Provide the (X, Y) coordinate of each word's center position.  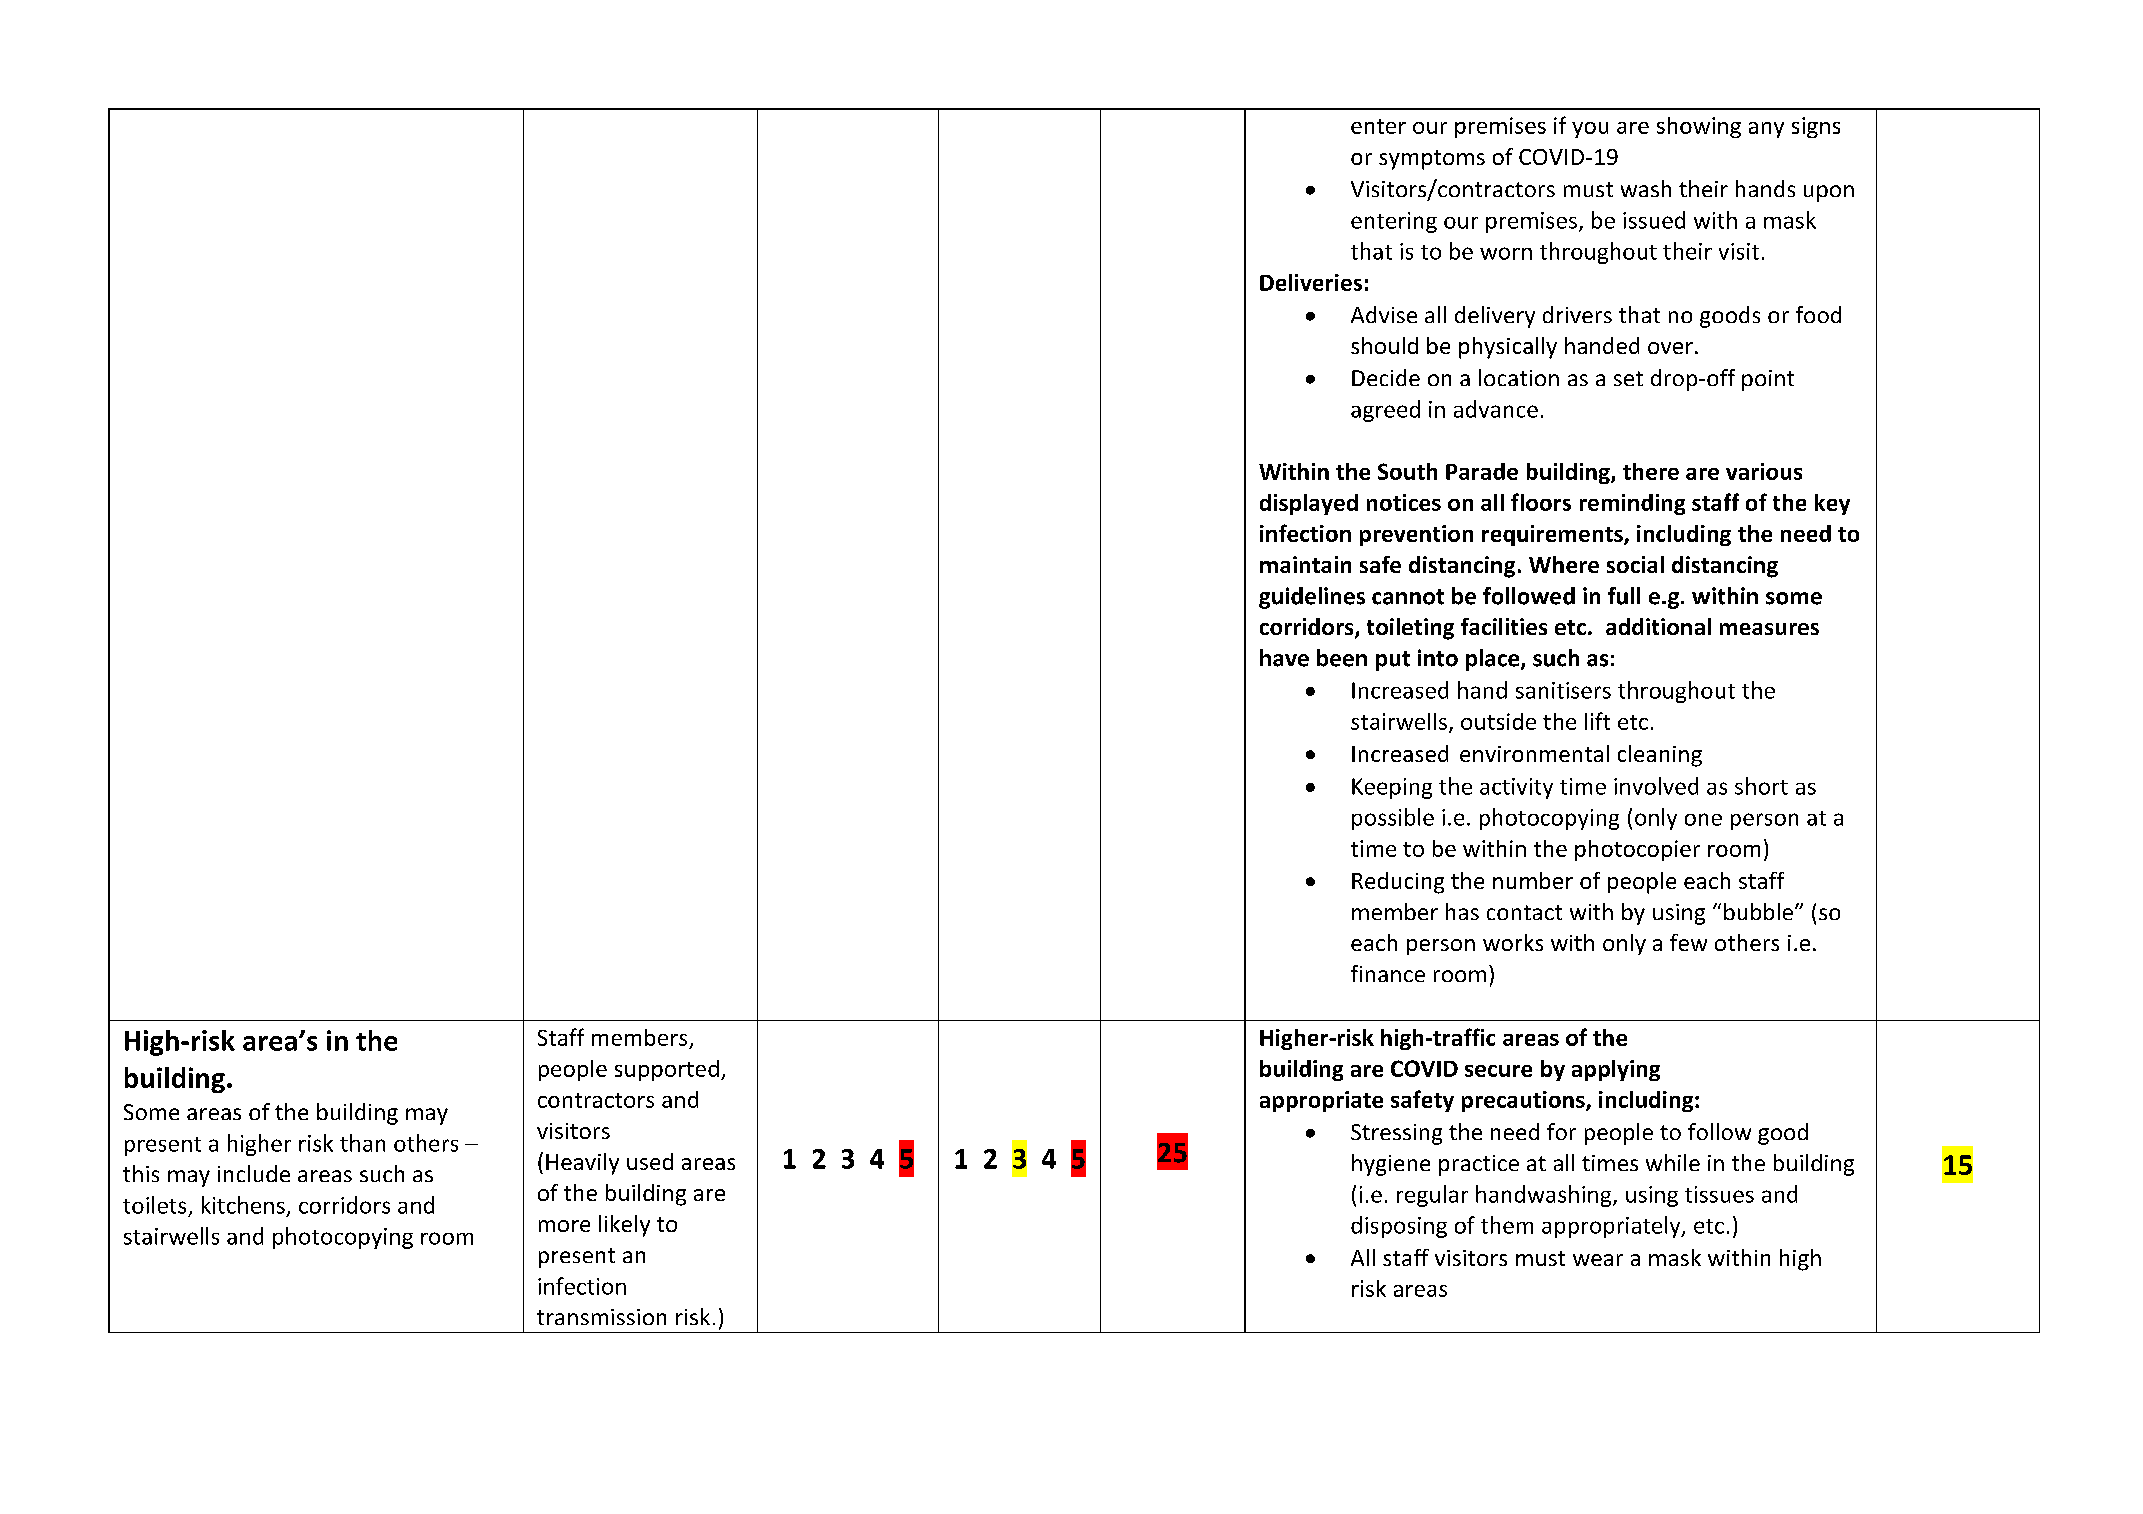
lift (1597, 721)
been (1342, 658)
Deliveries (1311, 282)
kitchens (243, 1205)
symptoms (1432, 160)
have (1284, 658)
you (1590, 130)
